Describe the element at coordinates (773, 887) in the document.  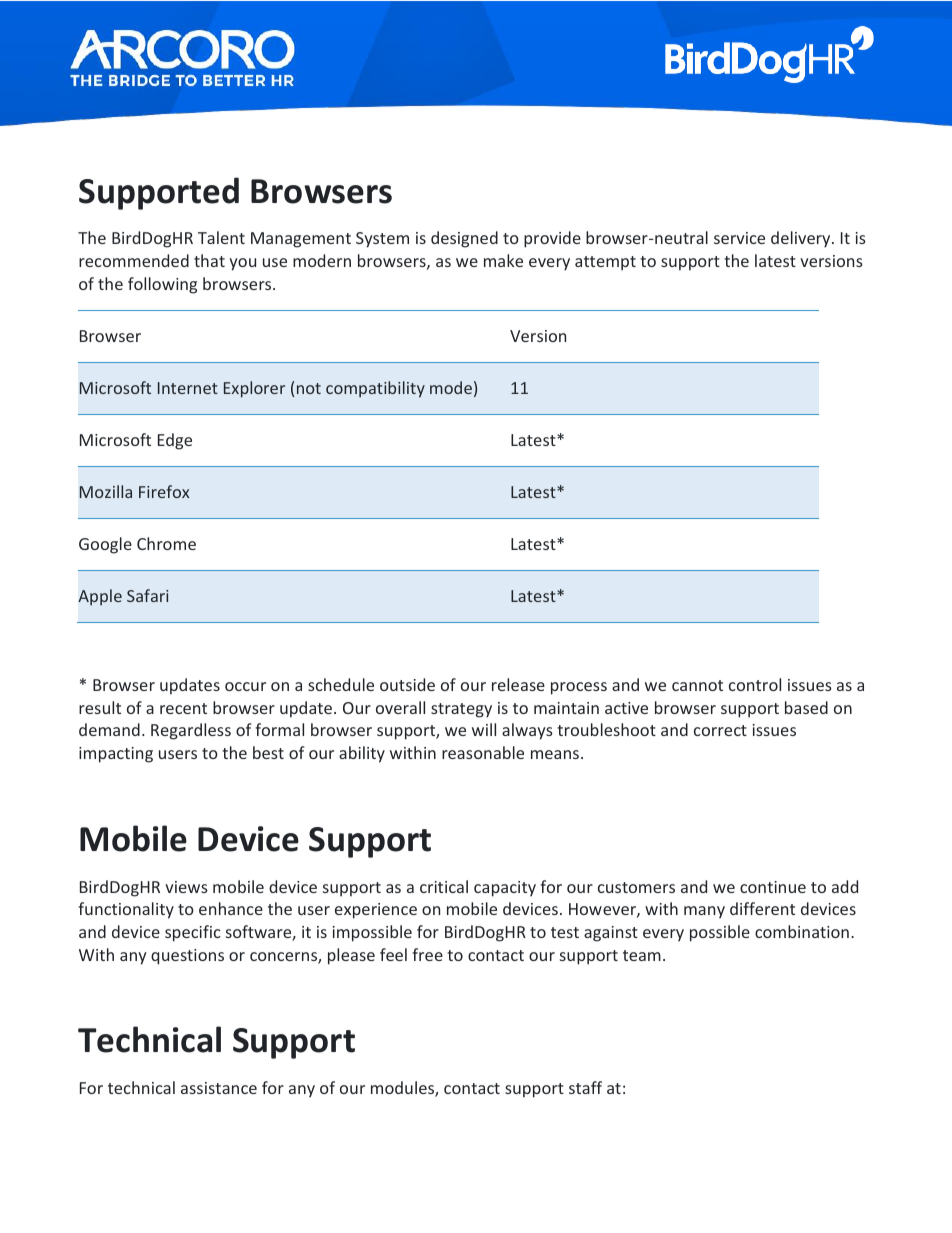
I see `continue` at that location.
